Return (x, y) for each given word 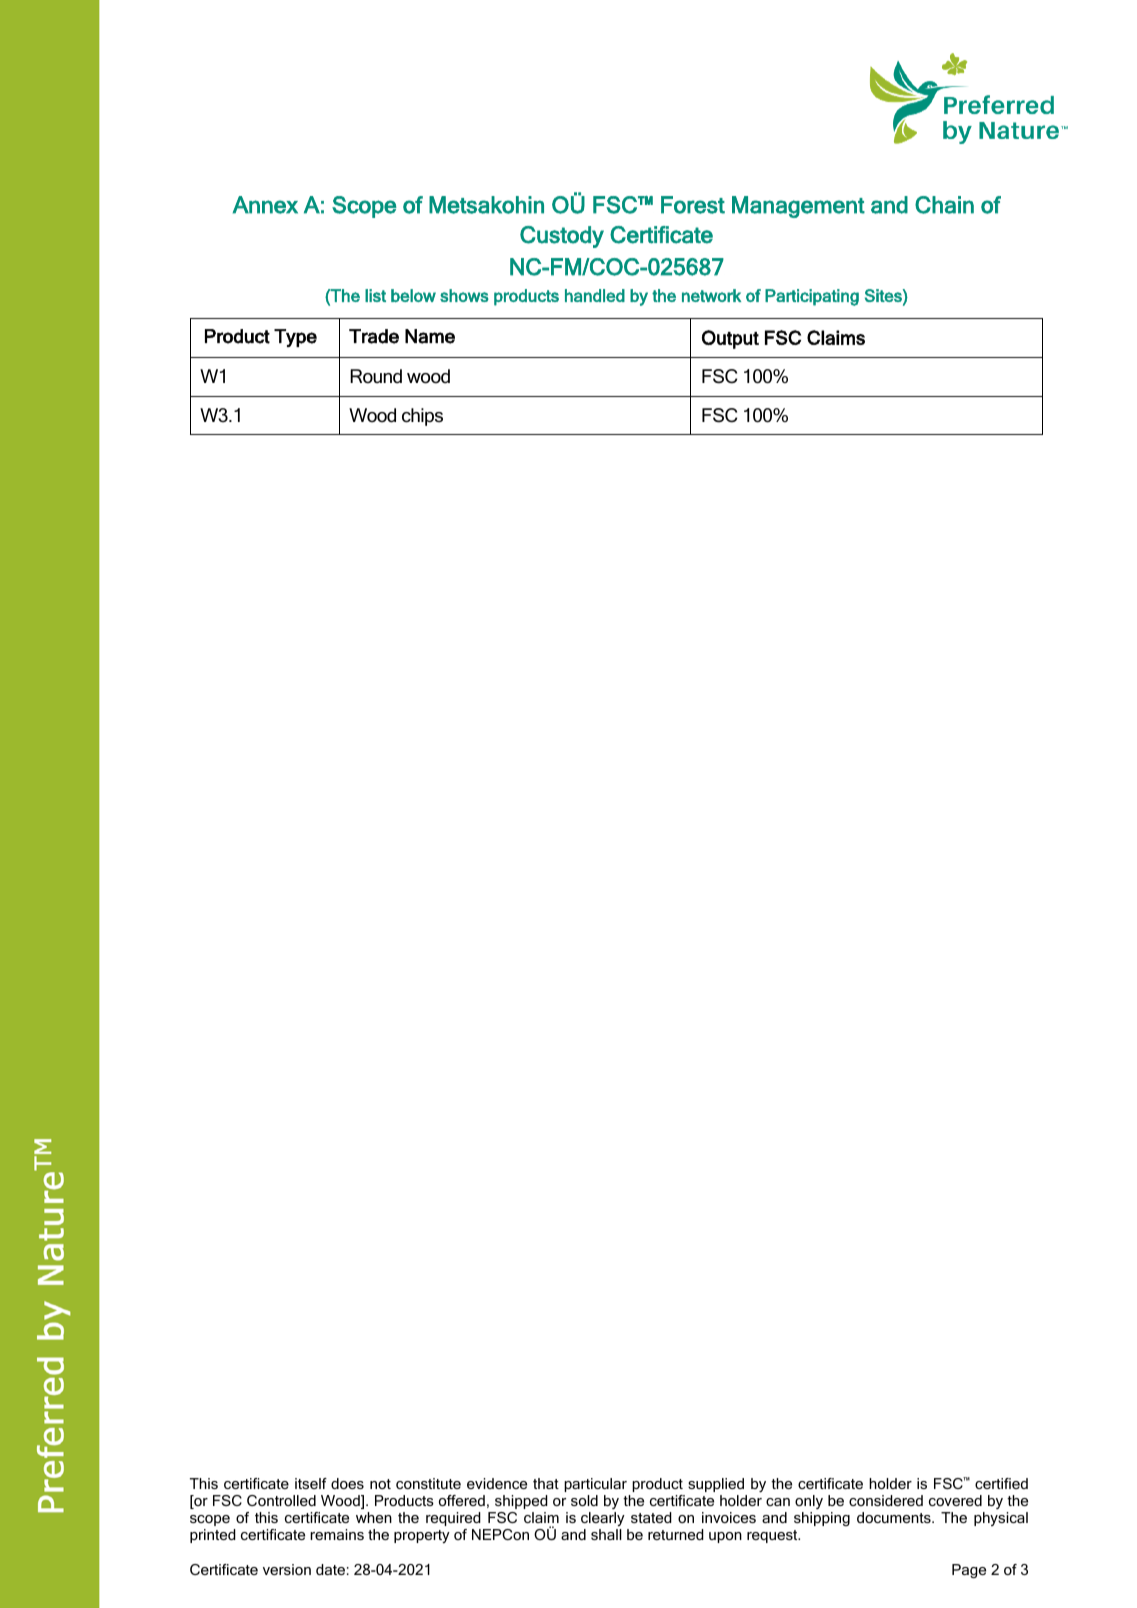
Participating (812, 297)
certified (1001, 1483)
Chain (944, 205)
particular (595, 1485)
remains (337, 1534)
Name (430, 336)
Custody (562, 237)
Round (376, 376)
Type (295, 338)
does (347, 1483)
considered (886, 1500)
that (546, 1483)
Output (730, 339)
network (711, 295)
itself (311, 1483)
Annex (265, 205)
